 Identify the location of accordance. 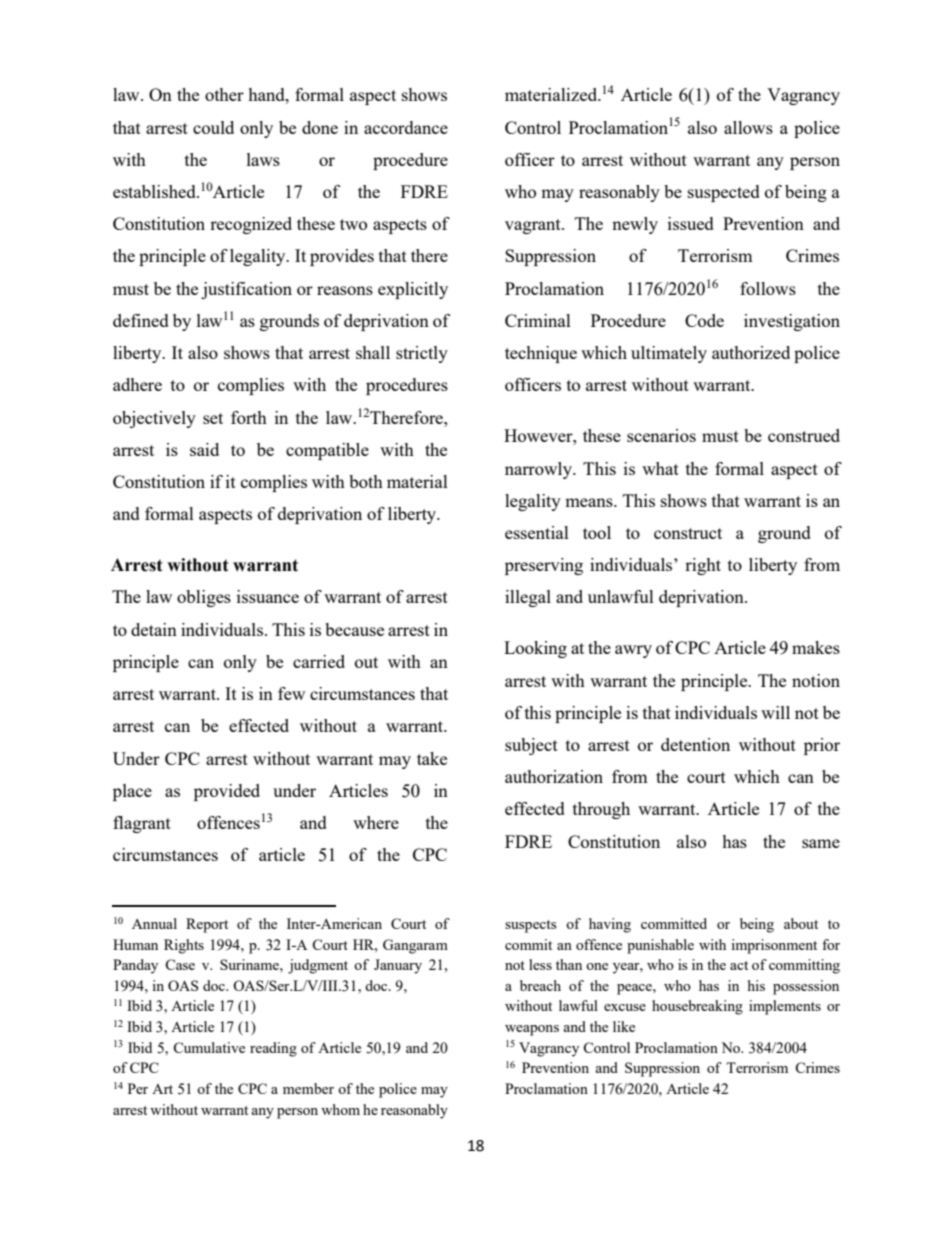
(406, 127).
